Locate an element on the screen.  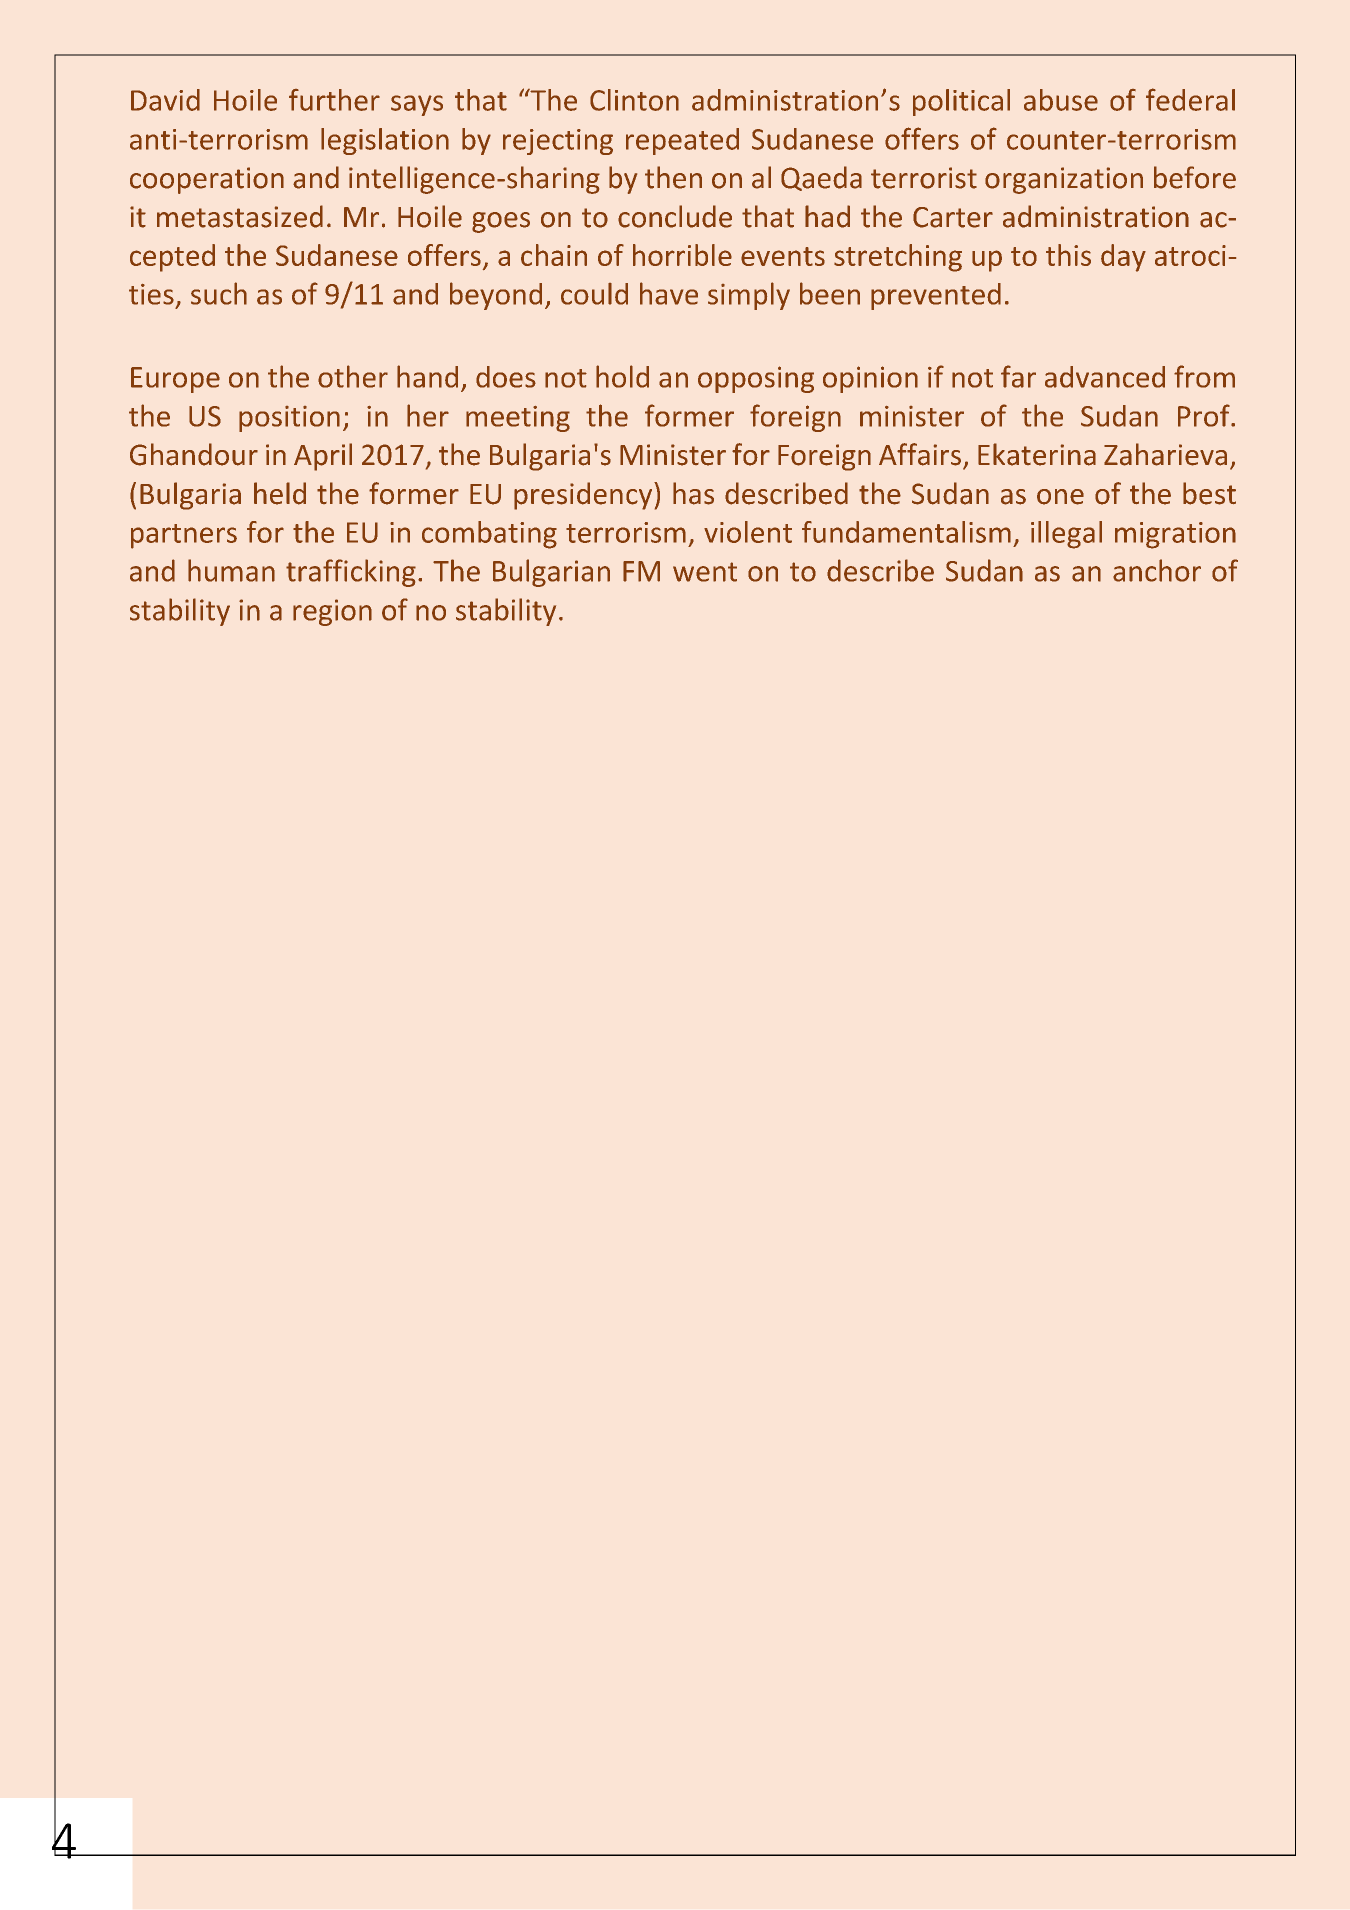
went is located at coordinates (705, 572).
